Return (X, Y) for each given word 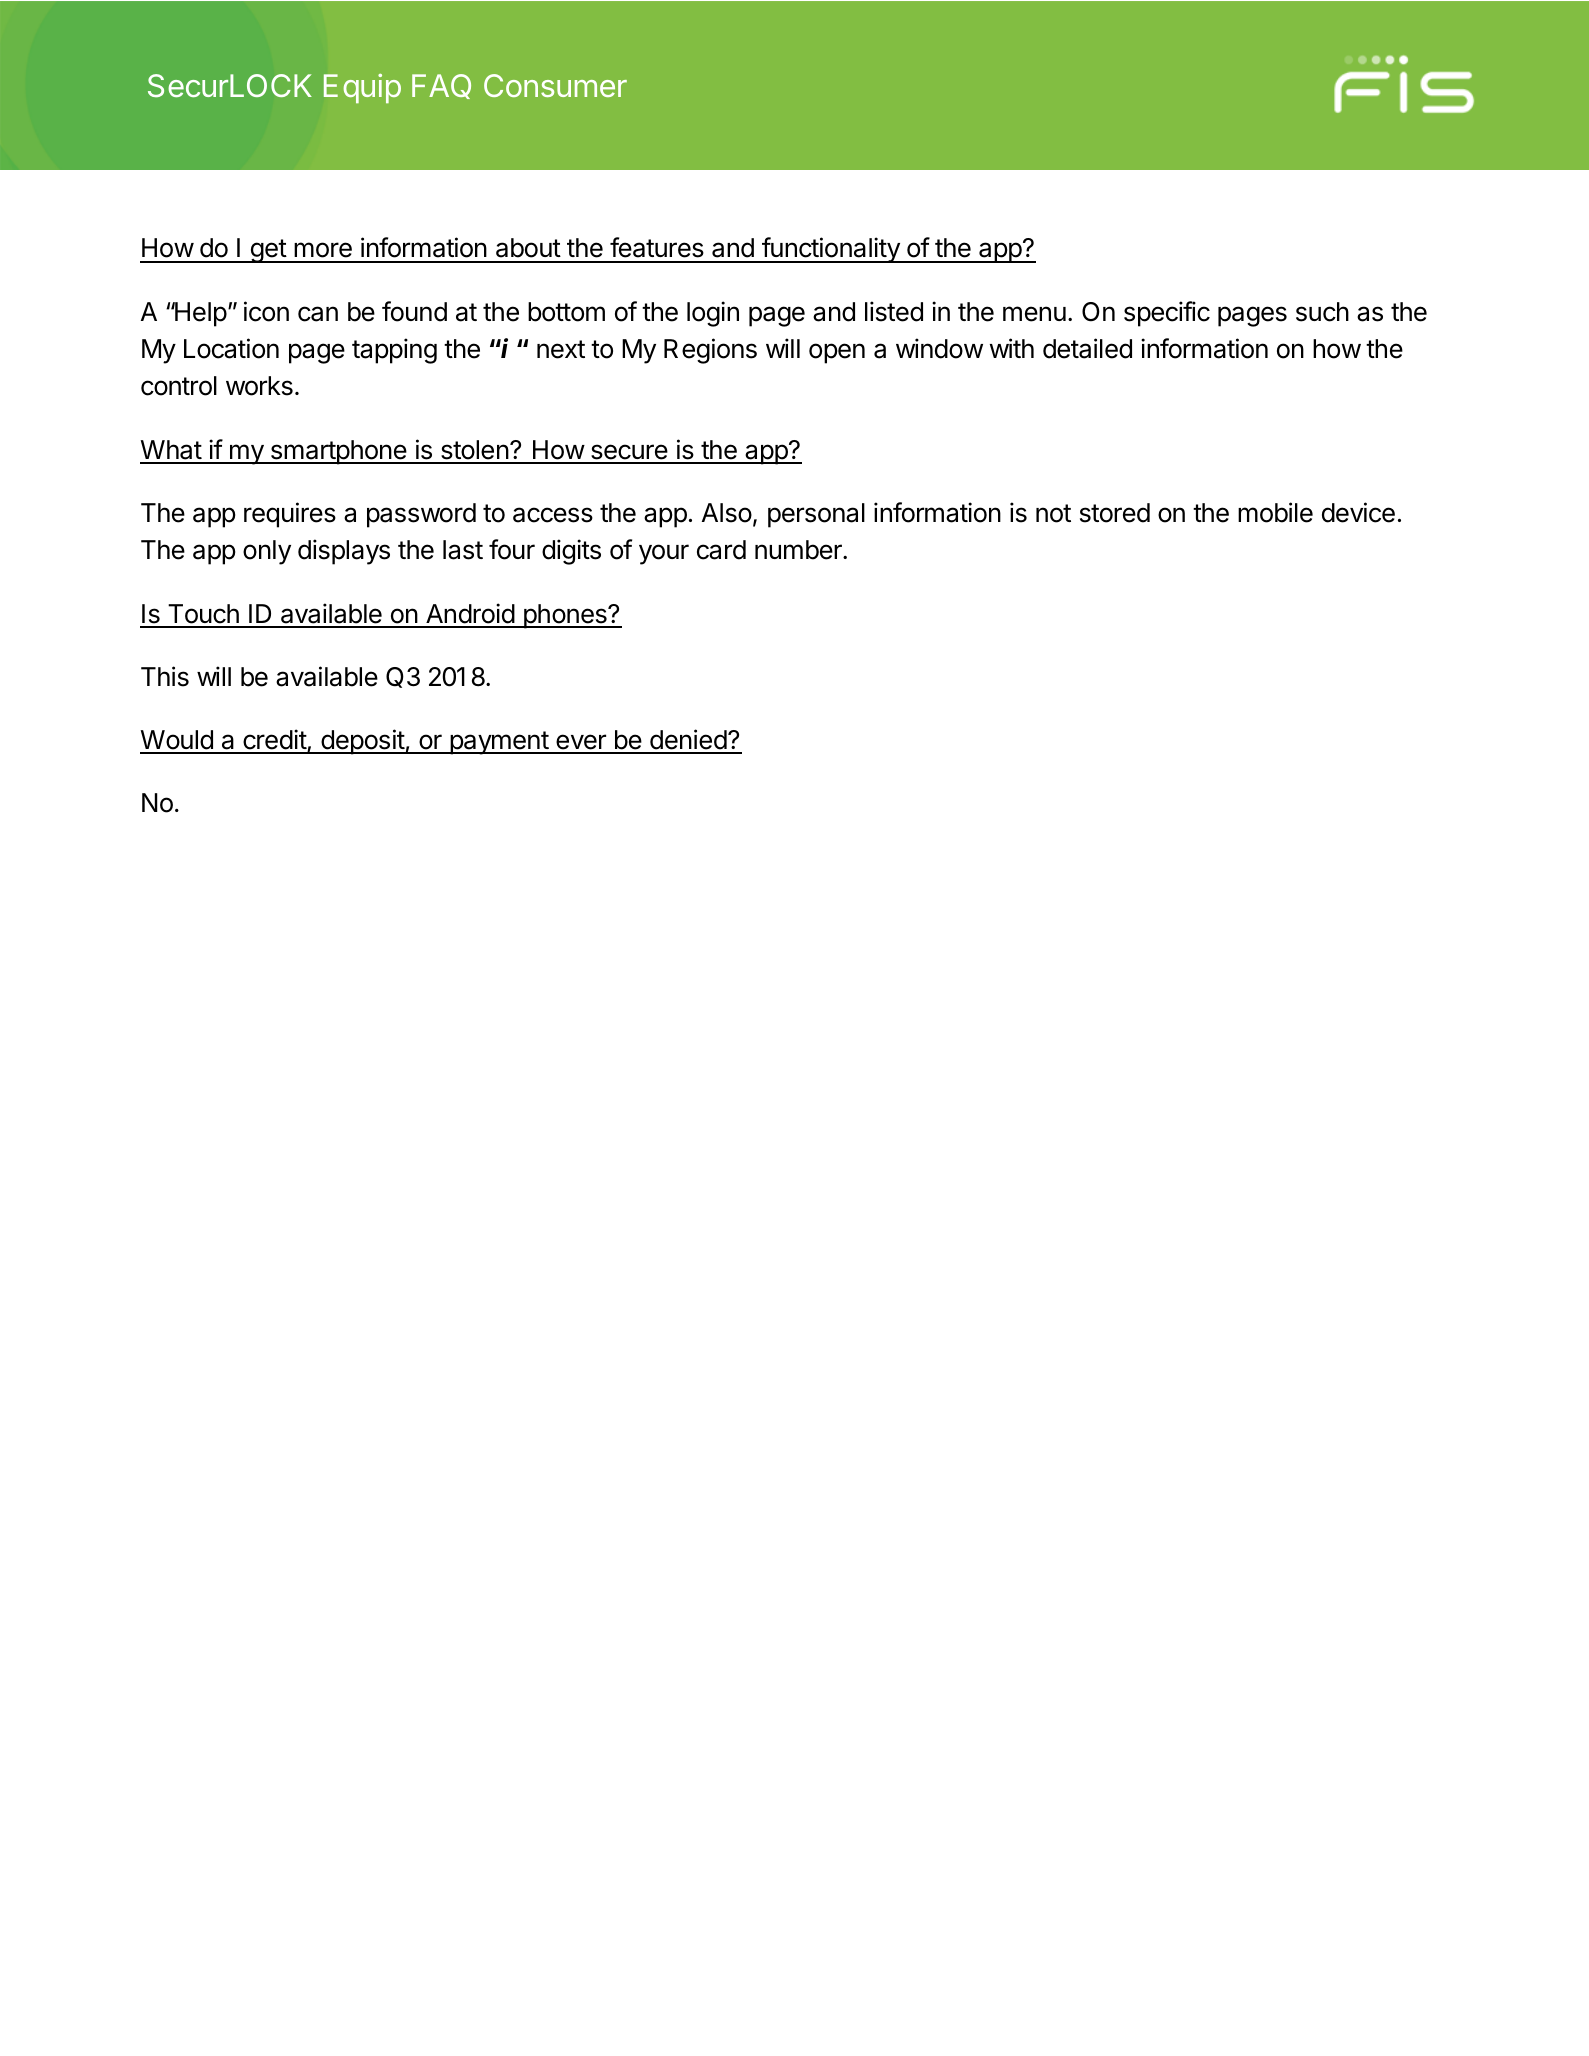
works (259, 386)
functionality (831, 250)
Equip (362, 88)
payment (499, 743)
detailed (1087, 348)
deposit (362, 742)
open (837, 353)
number (799, 550)
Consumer (555, 85)
